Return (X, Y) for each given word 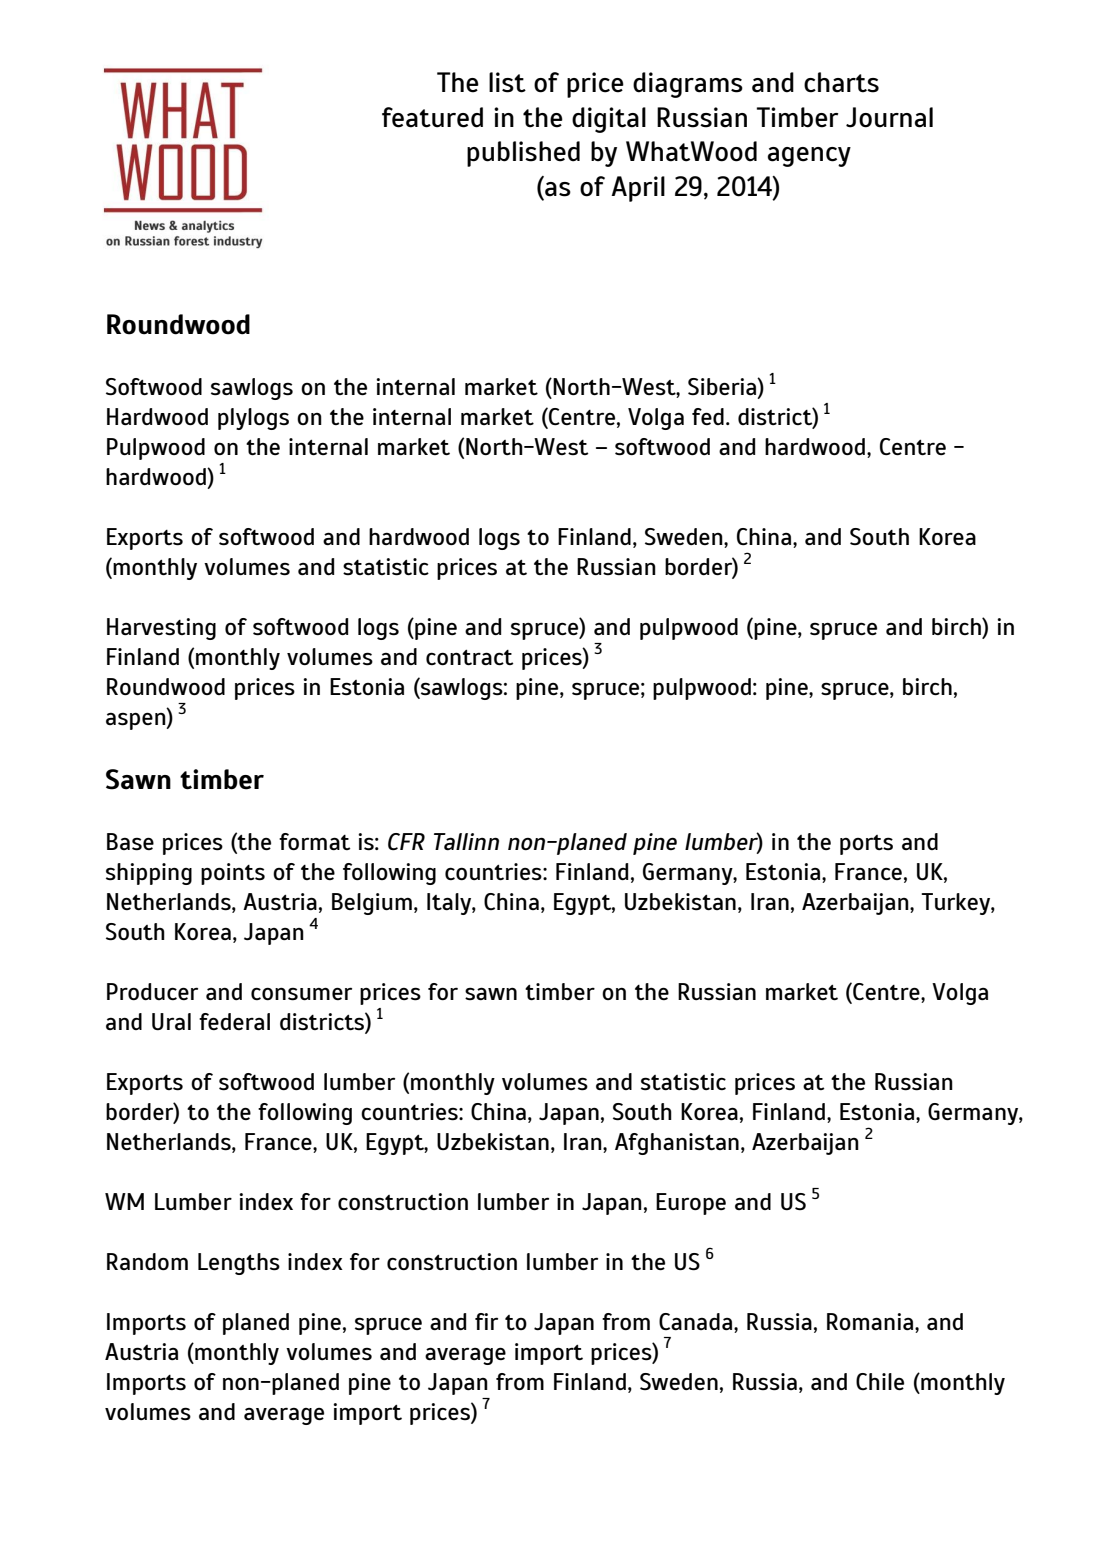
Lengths (239, 1264)
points (233, 874)
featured (432, 117)
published (523, 154)
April (638, 189)
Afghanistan (677, 1144)
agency (809, 157)
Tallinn (466, 841)
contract (470, 657)
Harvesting (161, 629)
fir (486, 1321)
